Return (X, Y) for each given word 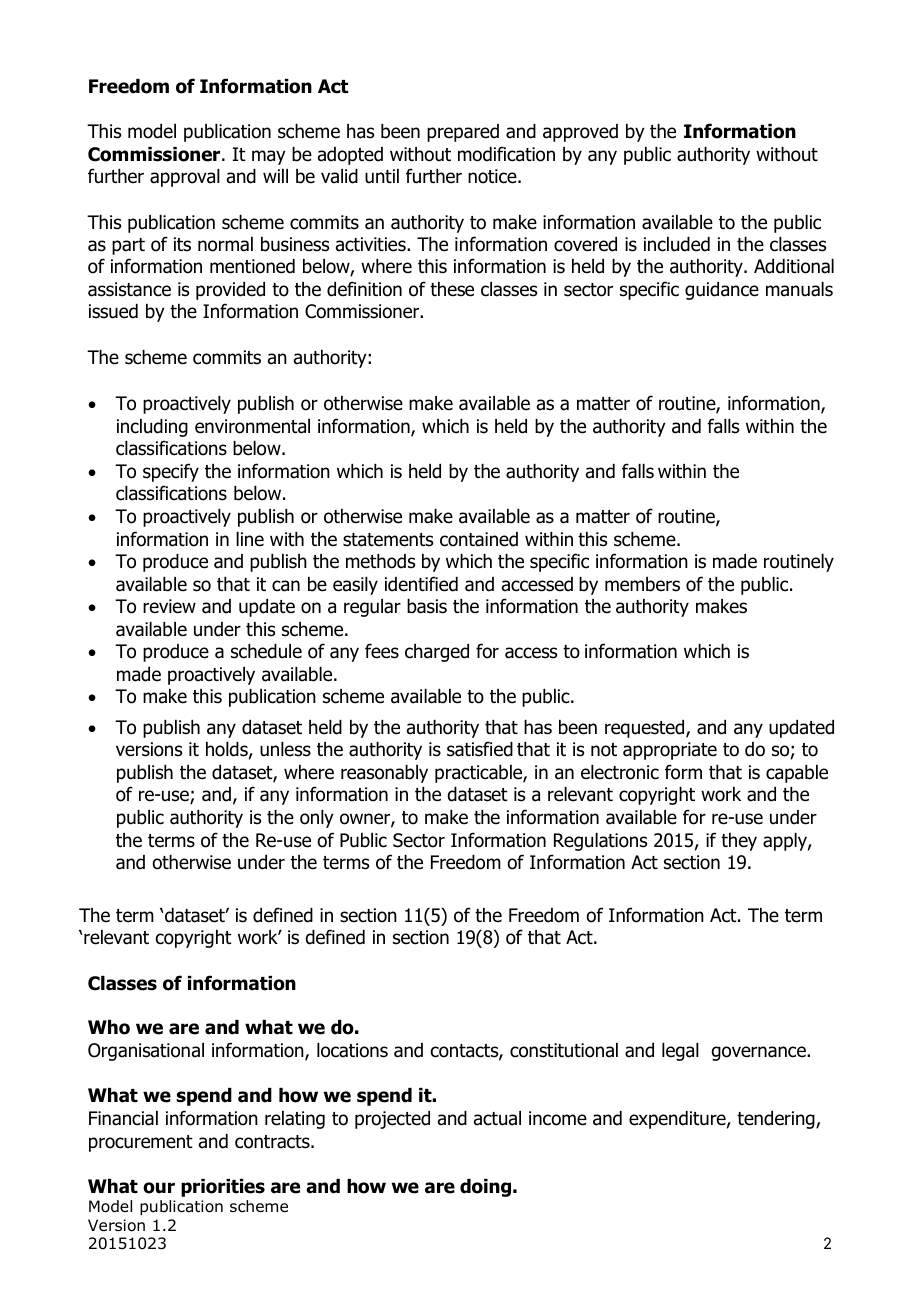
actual (497, 1118)
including (152, 428)
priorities (223, 1188)
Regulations (600, 842)
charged (437, 653)
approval (185, 178)
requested (646, 729)
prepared (463, 133)
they (739, 842)
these (452, 289)
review (169, 606)
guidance (722, 291)
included (677, 244)
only (317, 819)
